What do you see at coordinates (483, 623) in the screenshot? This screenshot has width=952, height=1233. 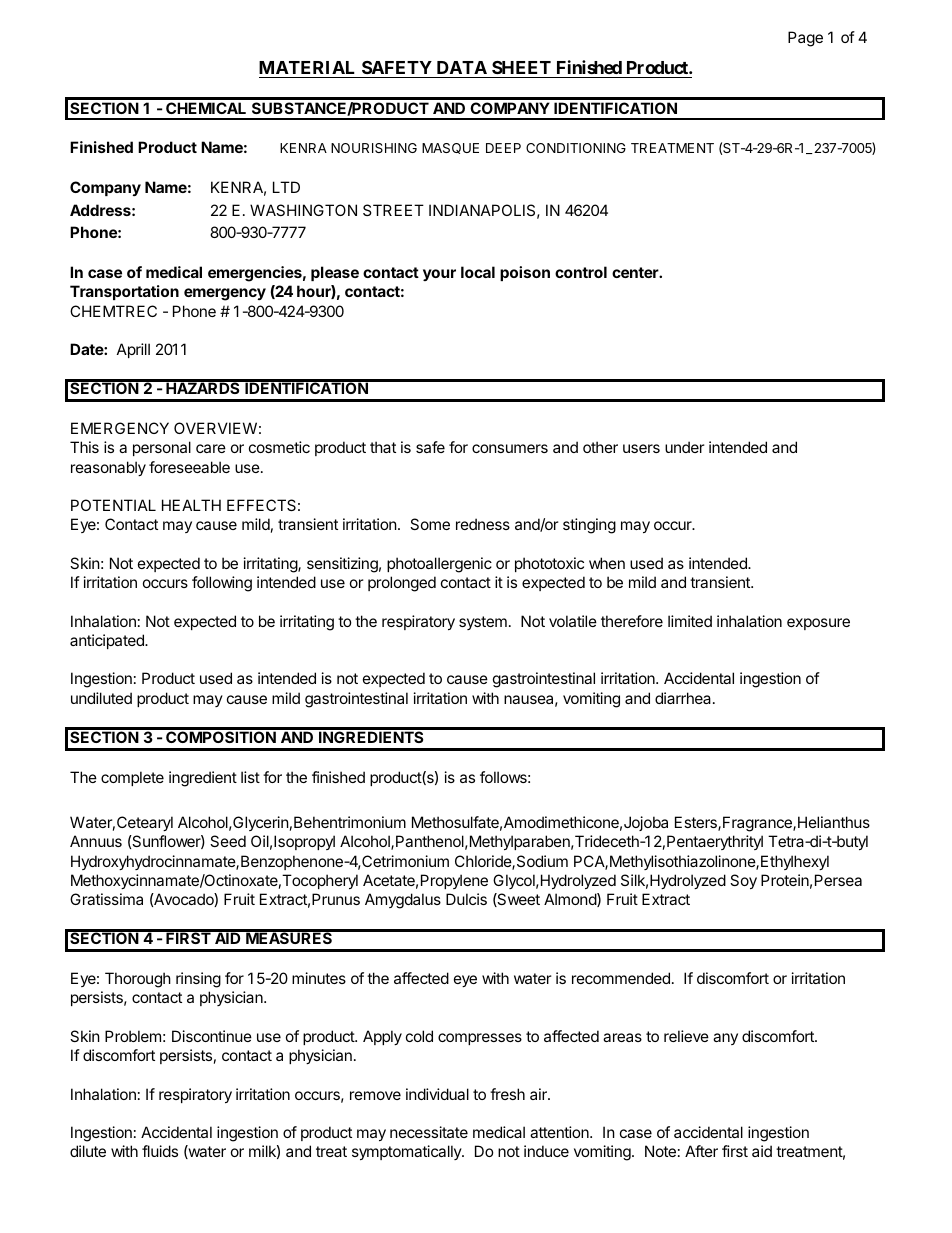 I see `system` at bounding box center [483, 623].
